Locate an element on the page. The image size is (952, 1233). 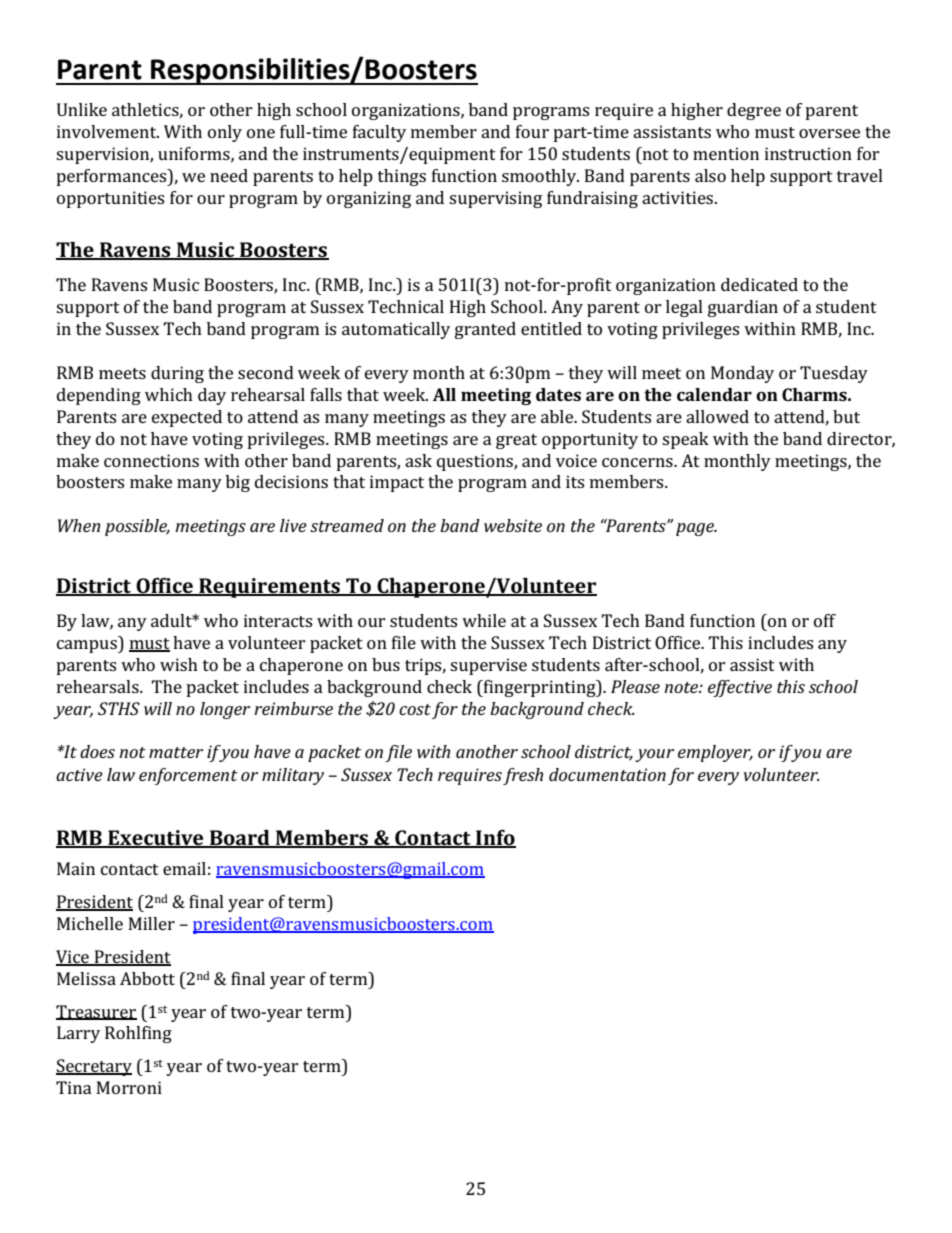
employer is located at coordinates (715, 753).
